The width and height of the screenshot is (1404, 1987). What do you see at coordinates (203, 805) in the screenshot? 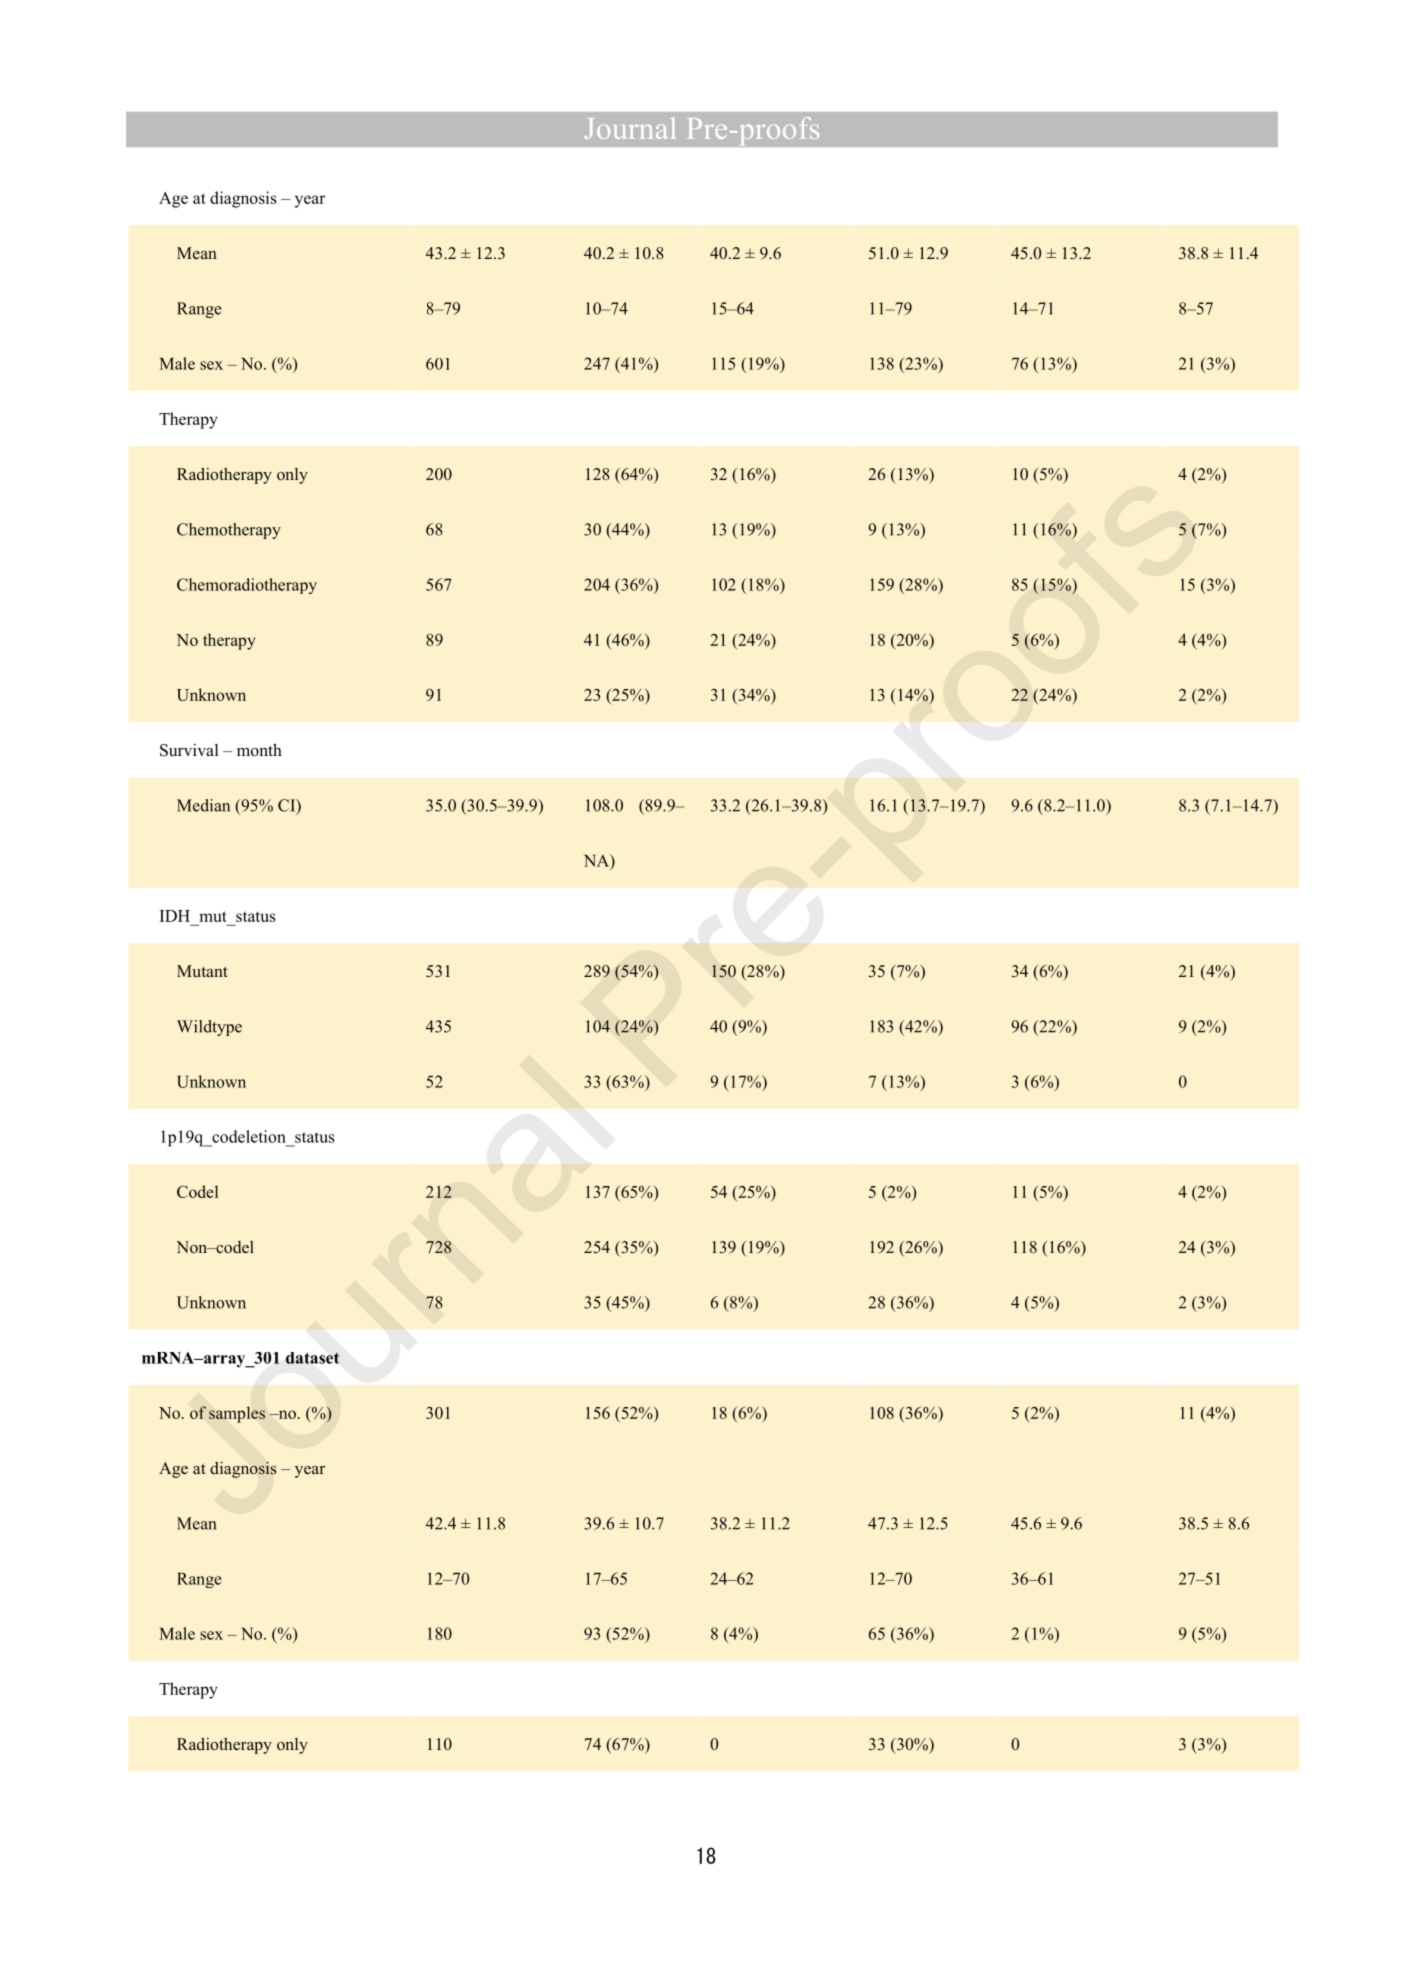
I see `Median` at bounding box center [203, 805].
